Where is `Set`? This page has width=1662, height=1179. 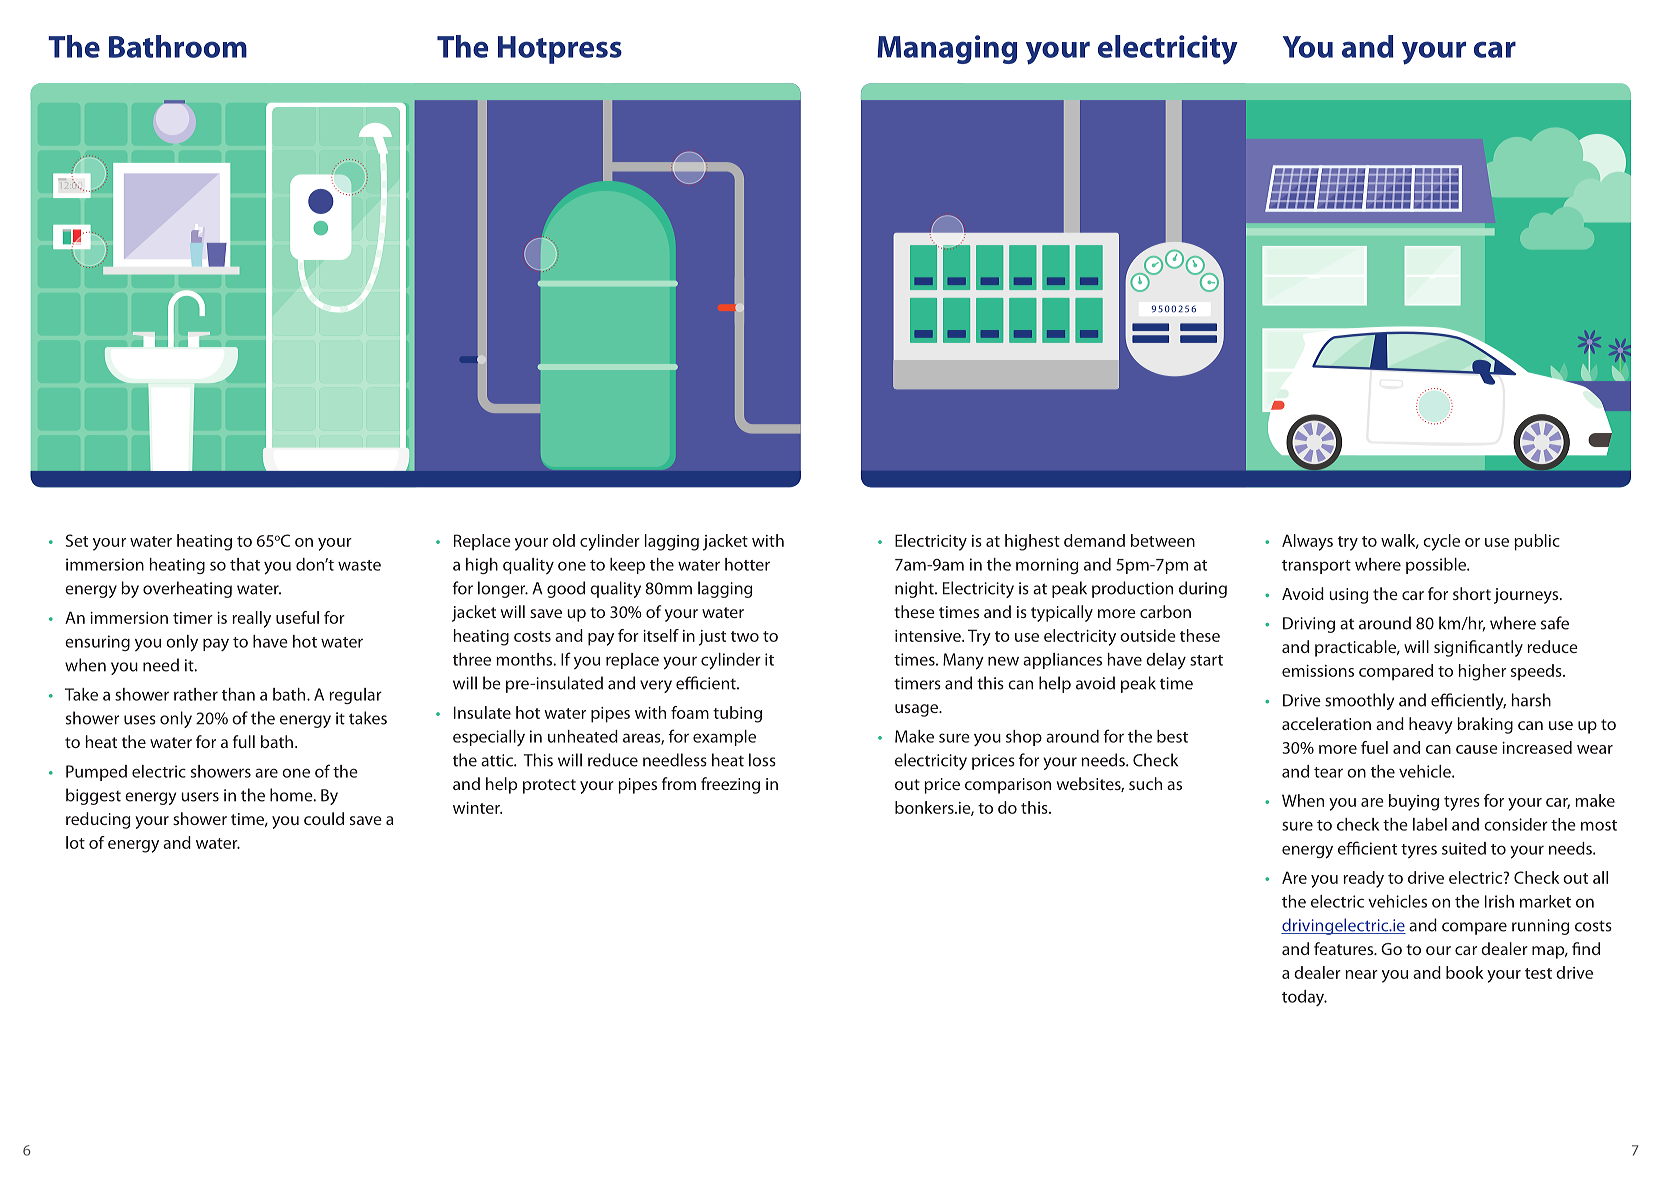 Set is located at coordinates (77, 540).
